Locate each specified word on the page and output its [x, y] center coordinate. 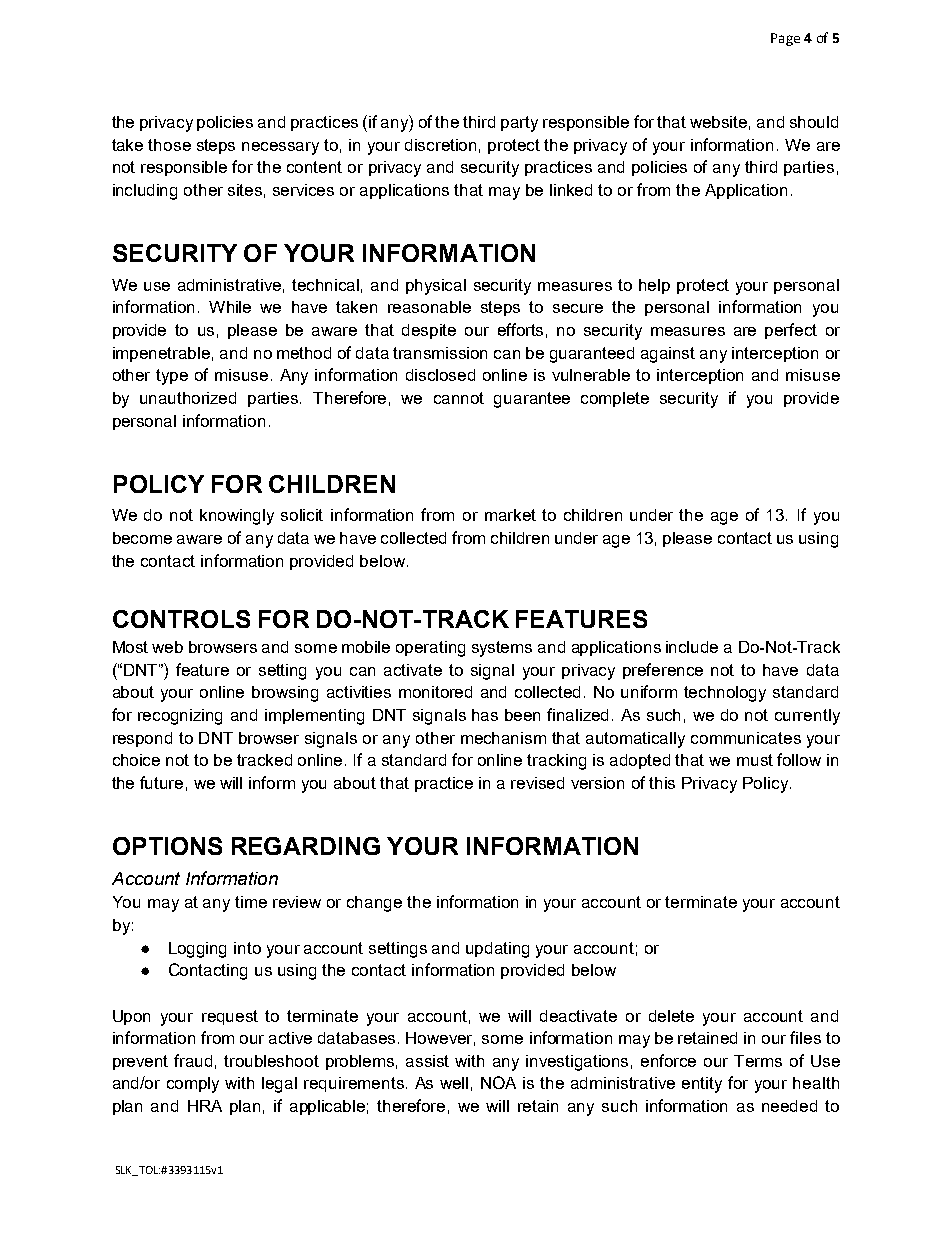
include [692, 647]
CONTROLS [181, 619]
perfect [791, 331]
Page [785, 39]
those [169, 145]
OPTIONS [167, 846]
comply [193, 1085]
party [519, 124]
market [510, 515]
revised [537, 783]
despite [429, 331]
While [230, 307]
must [755, 760]
